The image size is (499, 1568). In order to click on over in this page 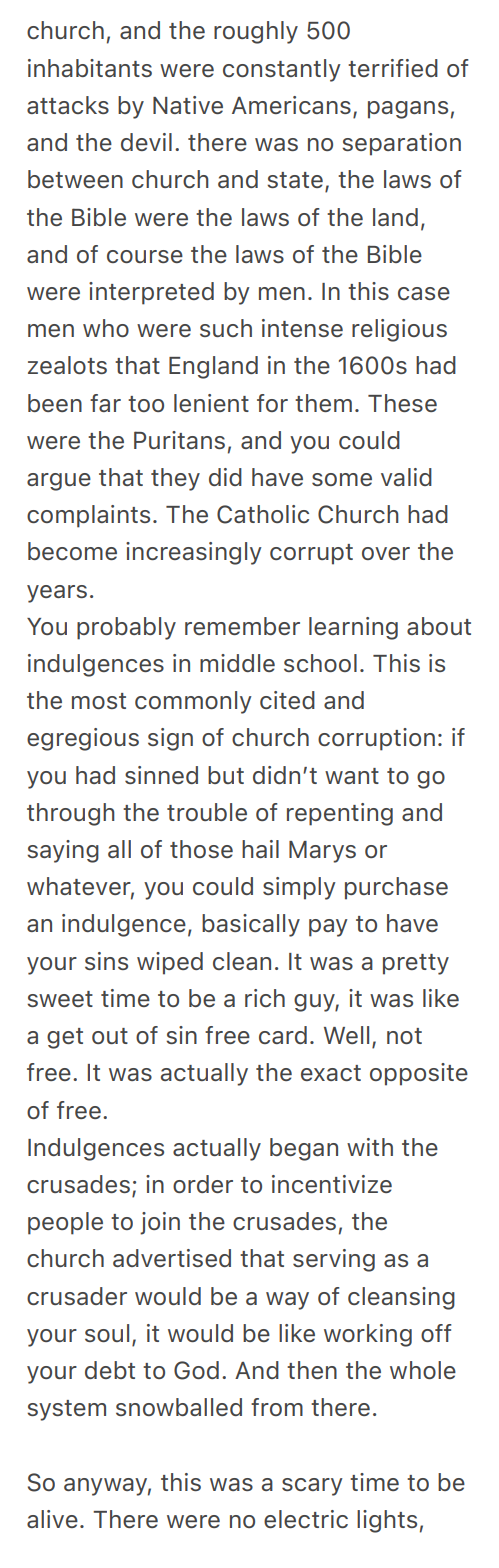, I will do `click(386, 553)`.
